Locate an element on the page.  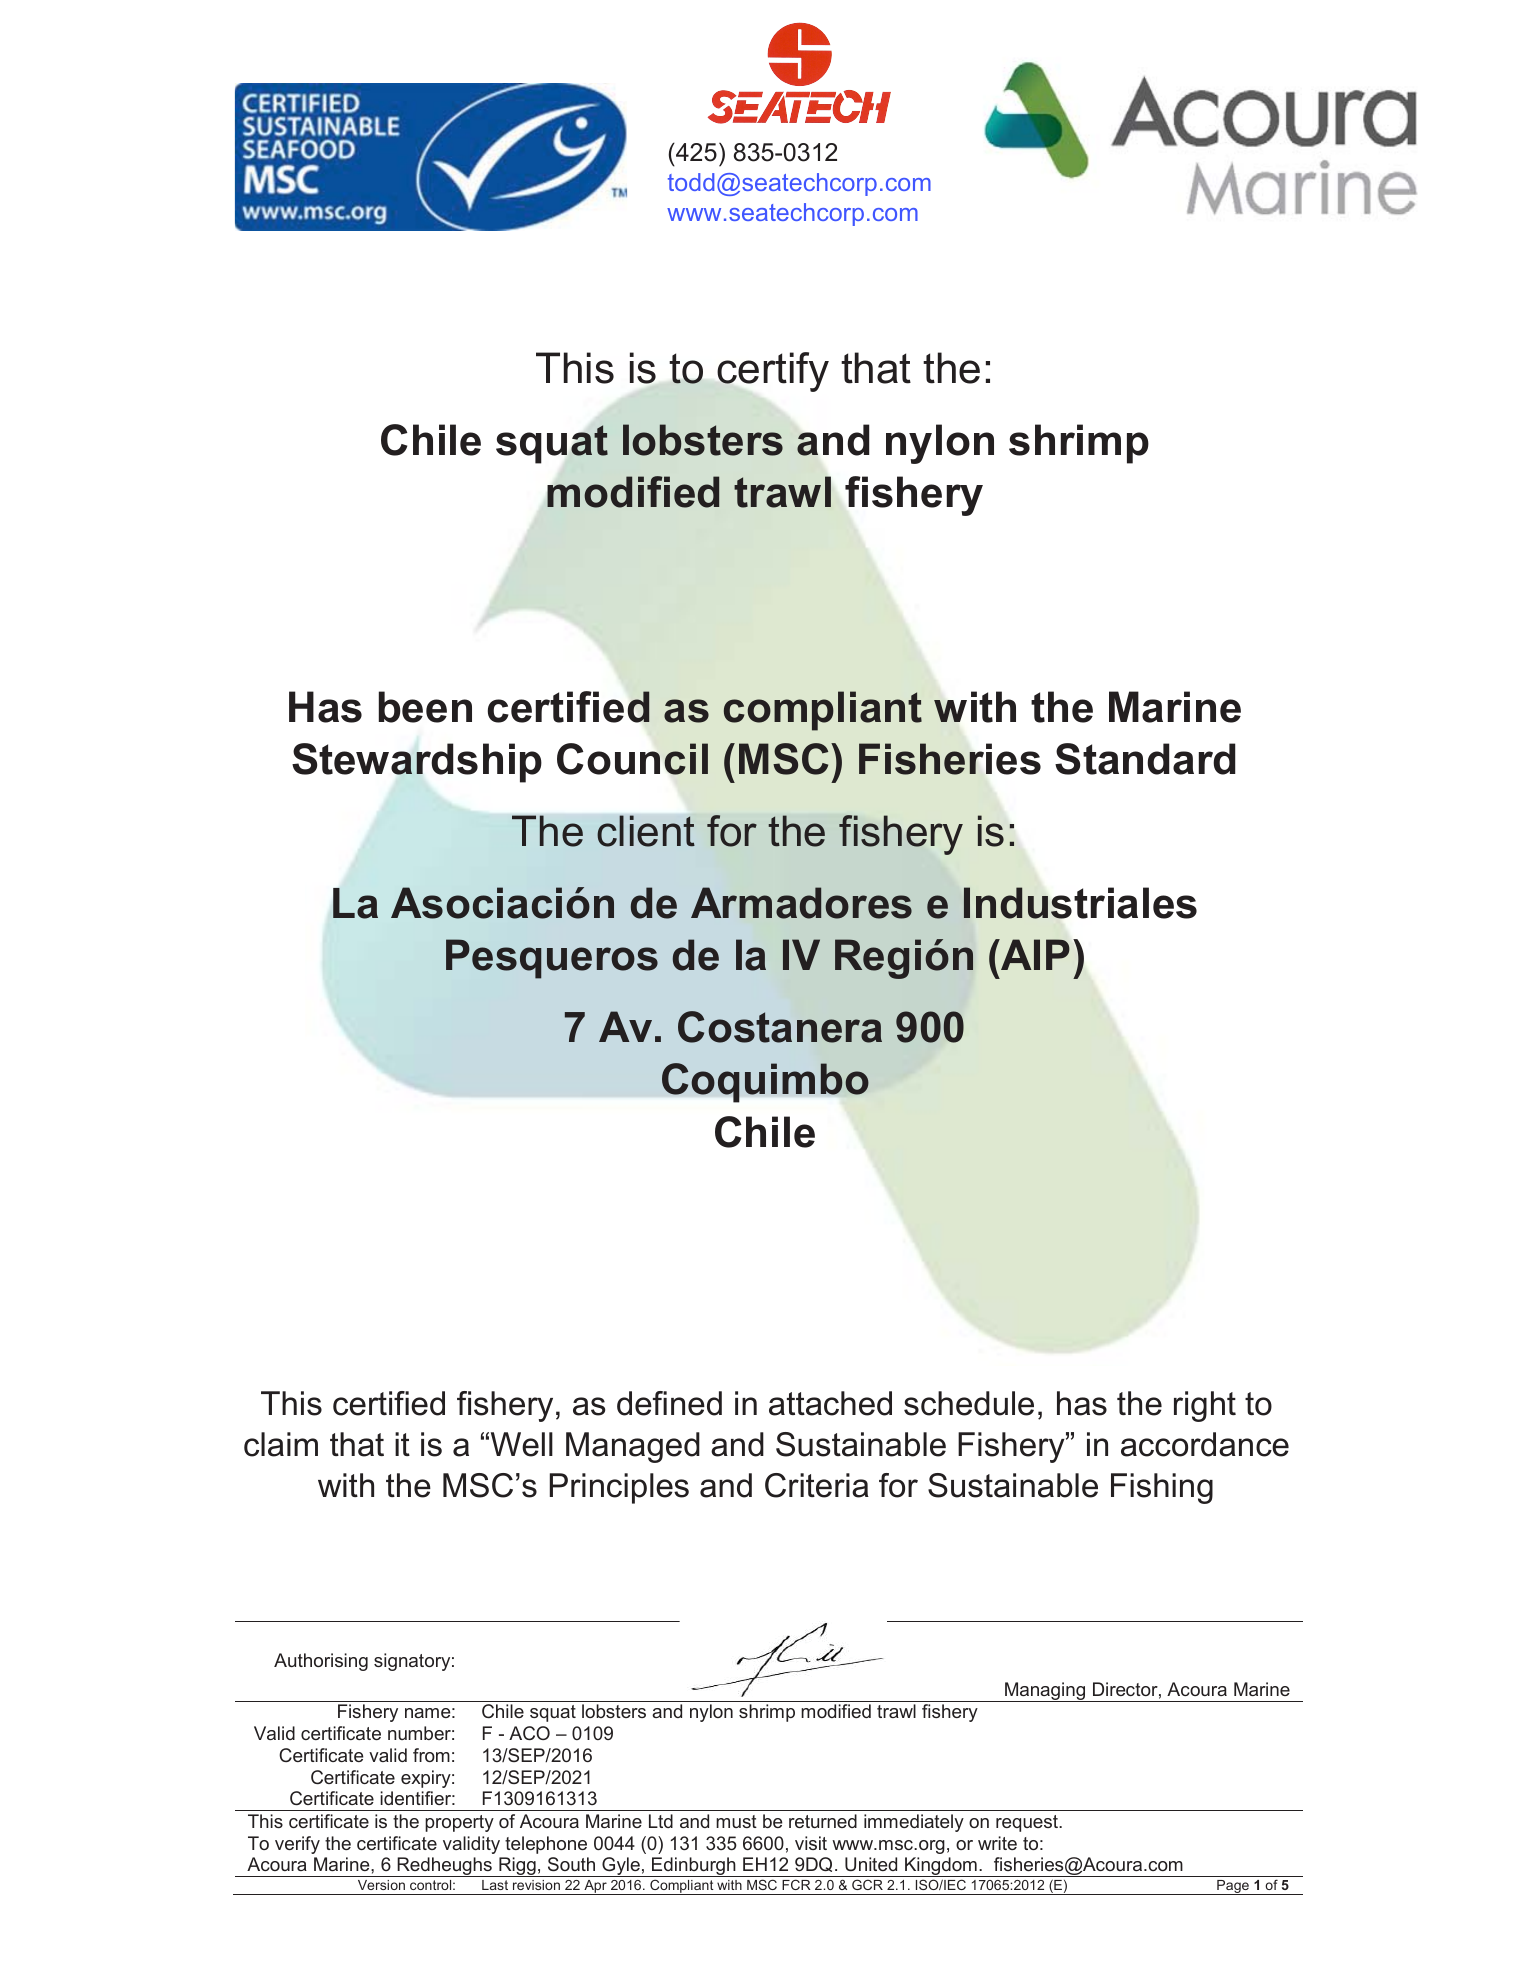
attached is located at coordinates (830, 1403).
